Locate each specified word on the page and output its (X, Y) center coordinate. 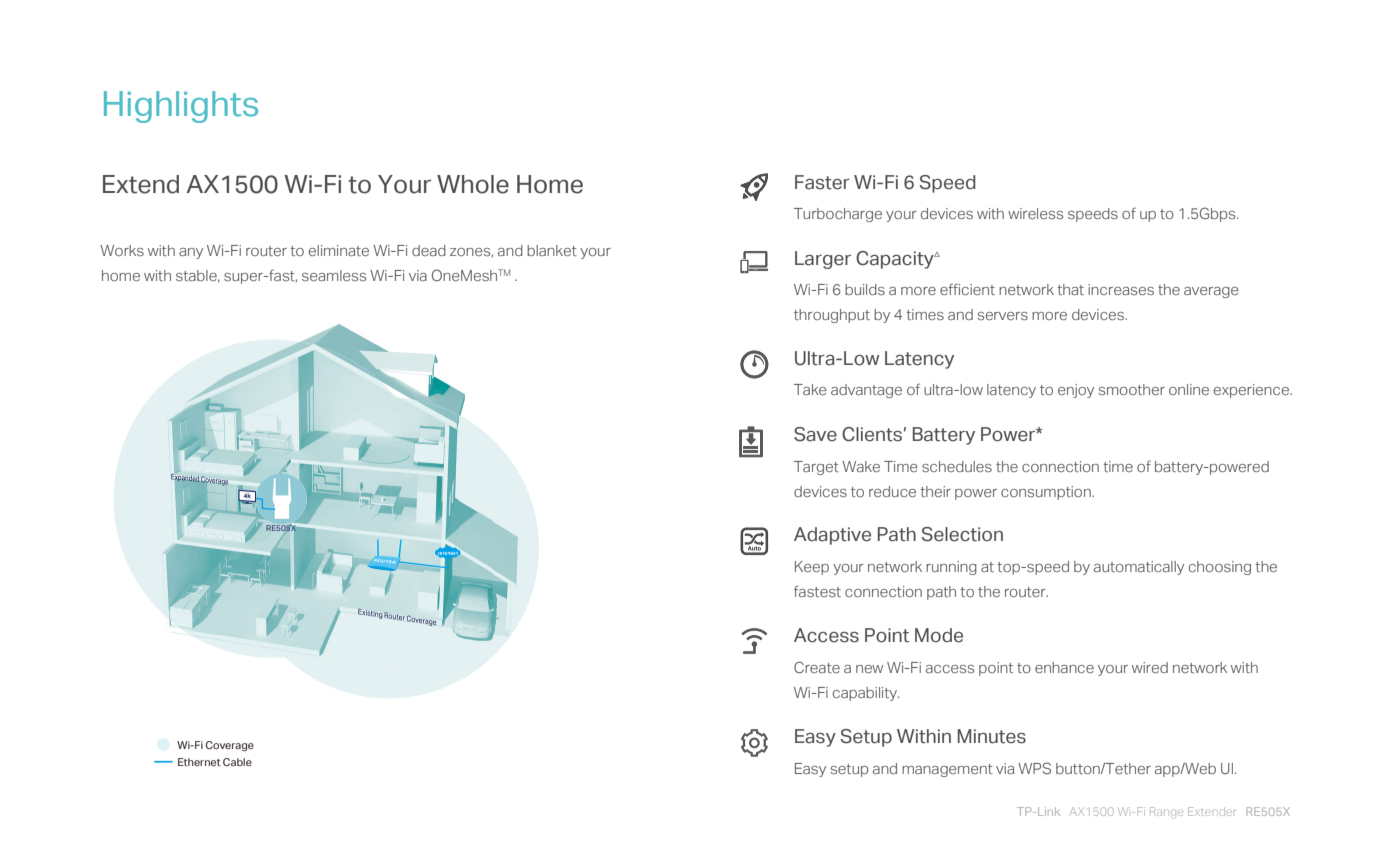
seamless (334, 275)
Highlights (181, 107)
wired (1150, 667)
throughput (832, 316)
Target (816, 468)
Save (815, 434)
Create (817, 667)
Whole (473, 184)
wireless (1035, 213)
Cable (237, 762)
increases (1121, 289)
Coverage (230, 746)
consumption (1047, 493)
